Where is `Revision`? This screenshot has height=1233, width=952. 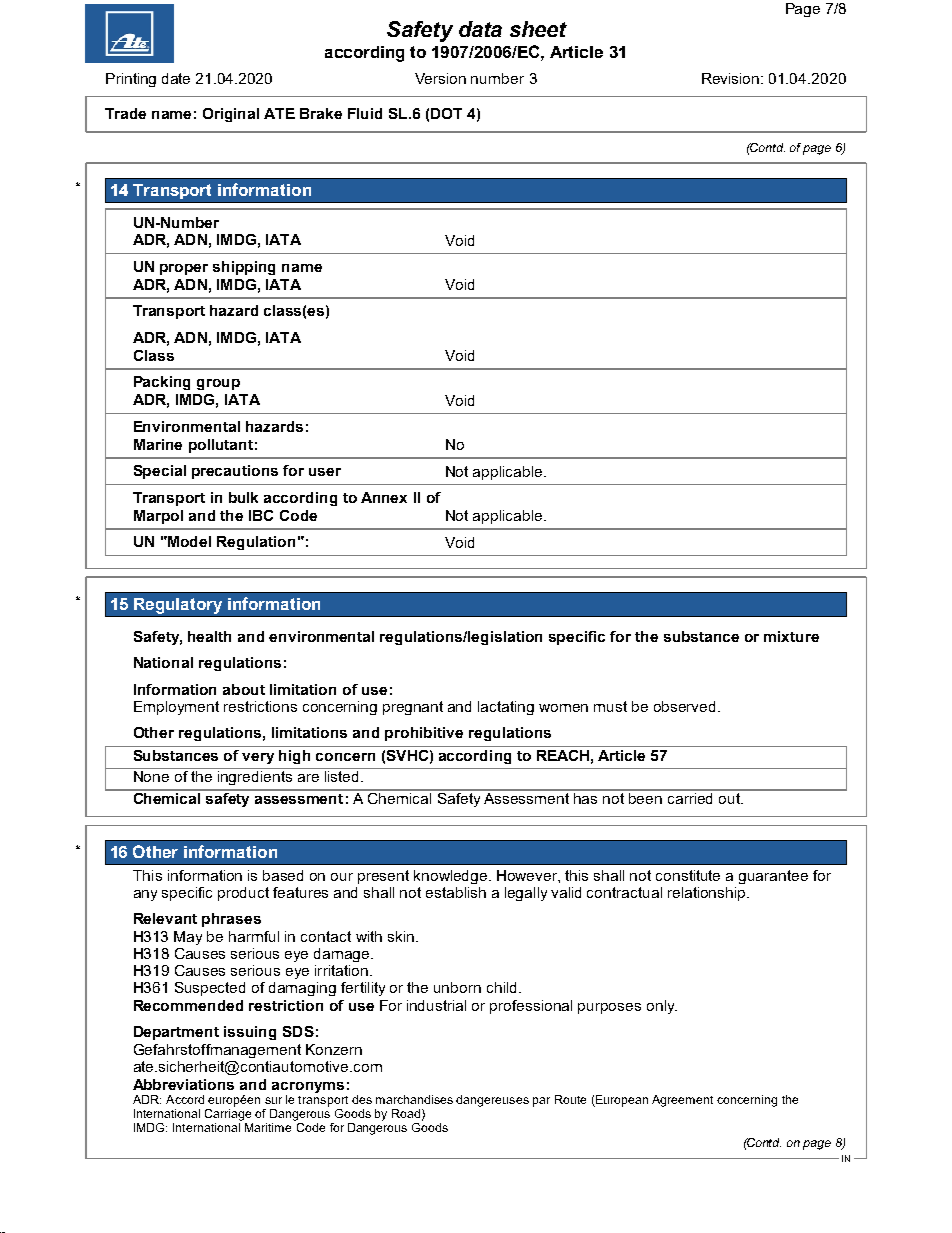
Revision is located at coordinates (732, 78).
